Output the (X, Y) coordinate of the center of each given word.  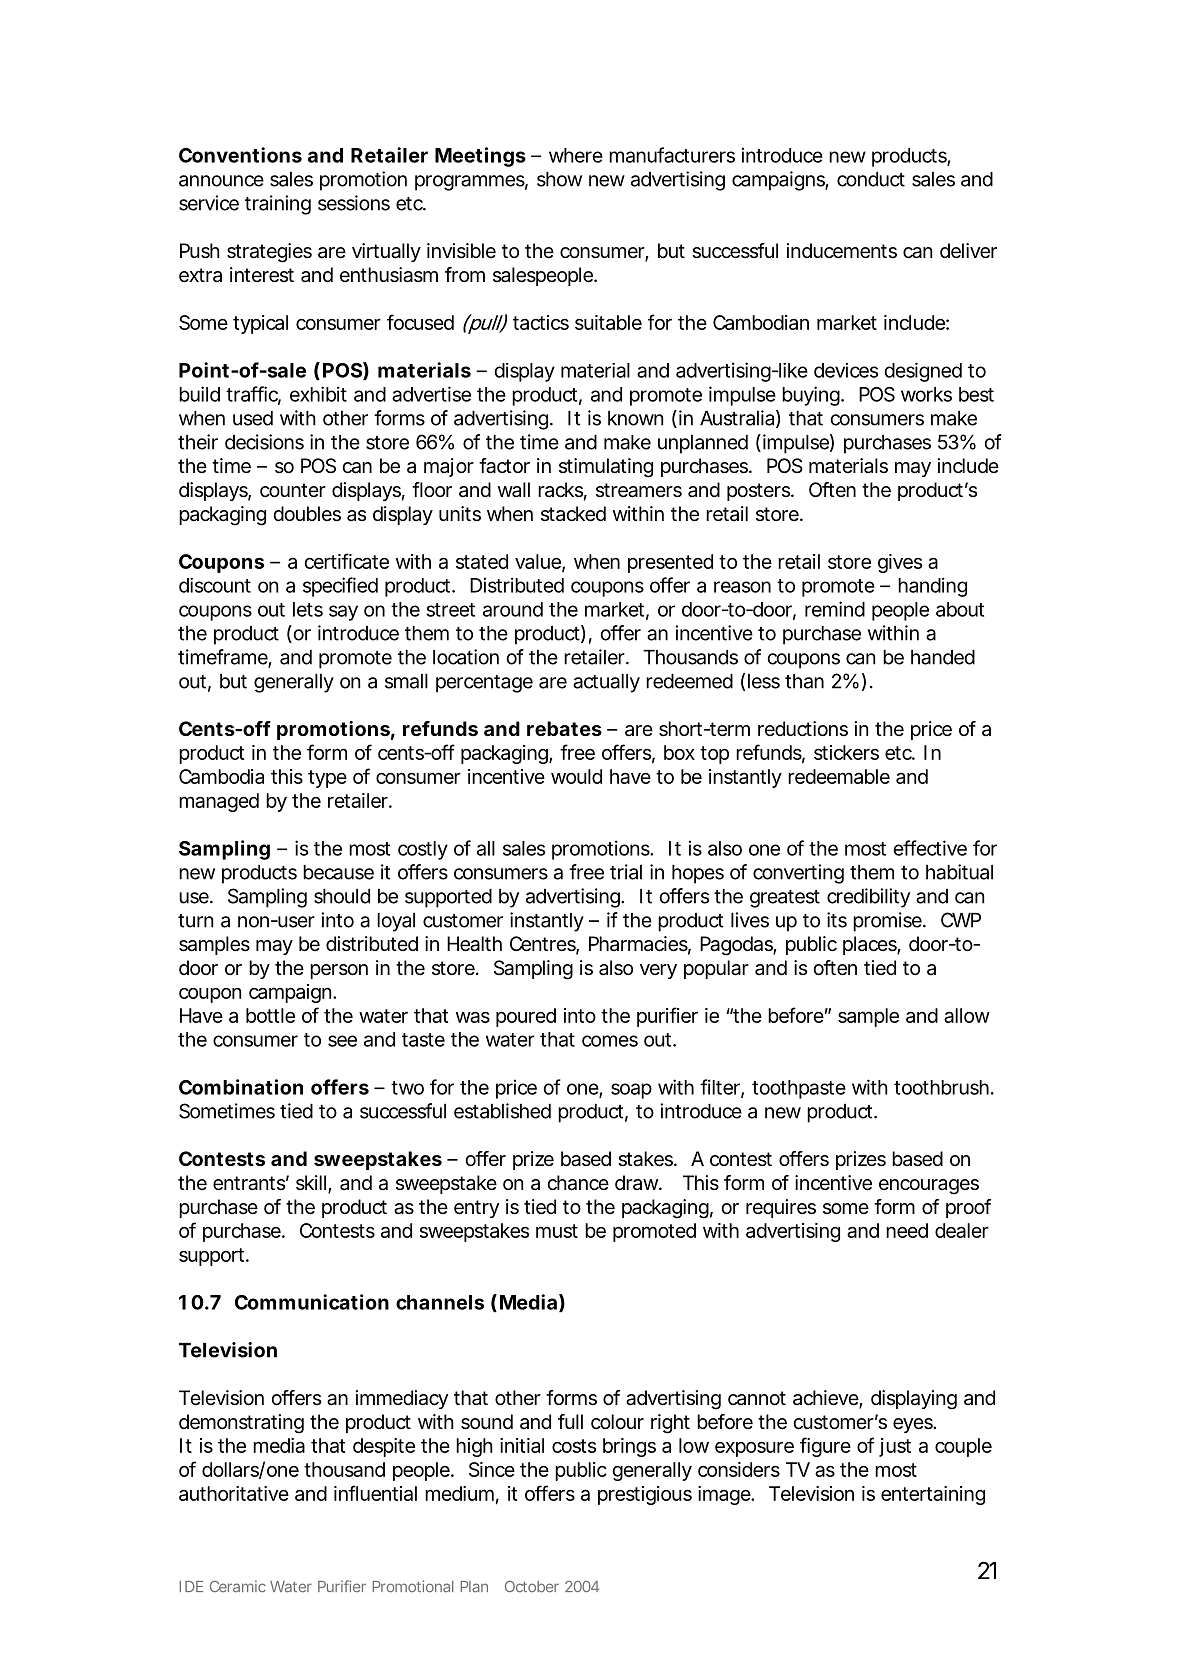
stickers (846, 752)
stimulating (606, 468)
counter (293, 490)
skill (311, 1182)
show (559, 179)
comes (610, 1041)
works (926, 394)
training (278, 205)
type (327, 779)
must (557, 1231)
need (907, 1230)
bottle (270, 1015)
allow (967, 1015)
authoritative (234, 1493)
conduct (871, 179)
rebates (564, 728)
